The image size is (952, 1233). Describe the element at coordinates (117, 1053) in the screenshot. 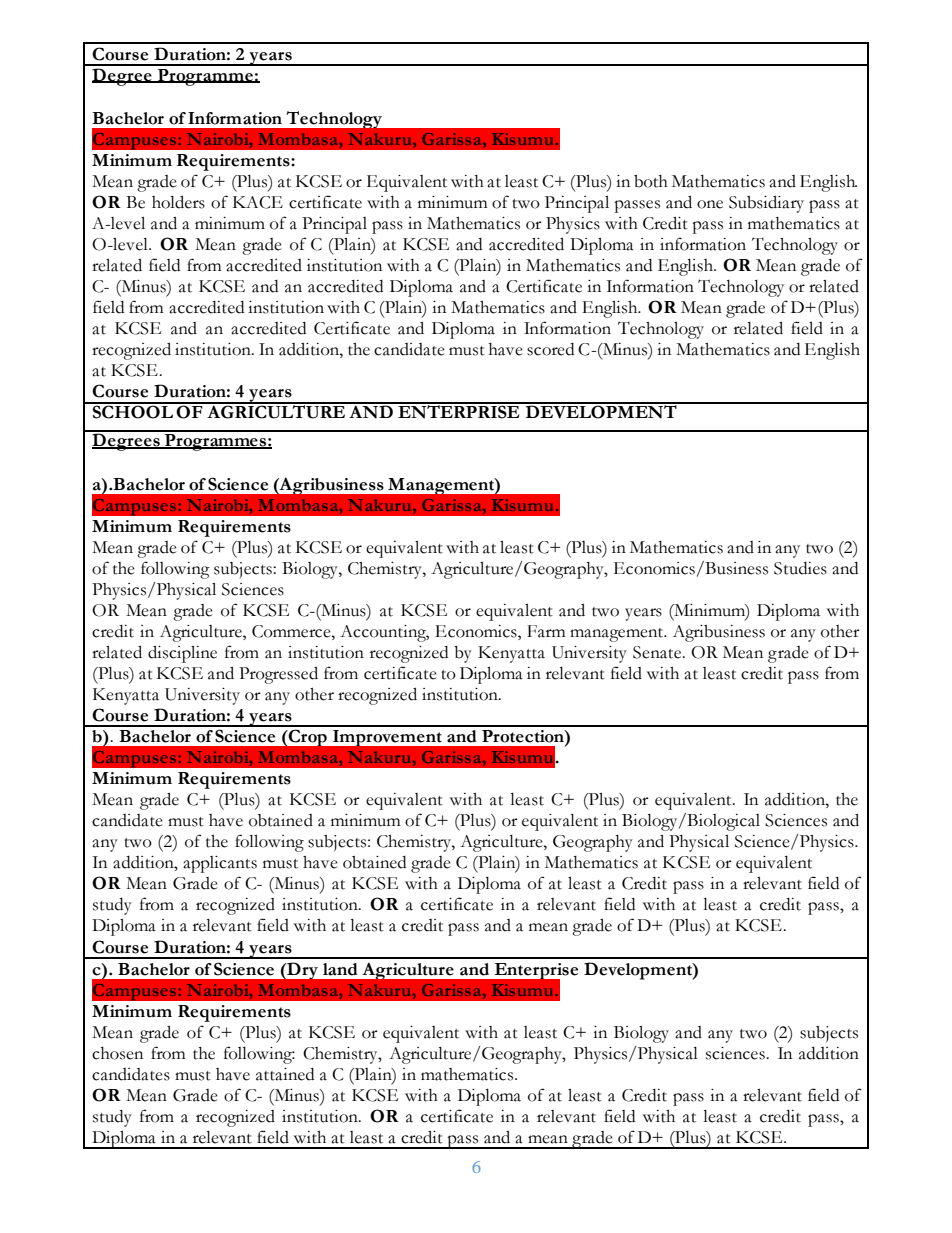

I see `chosen` at that location.
